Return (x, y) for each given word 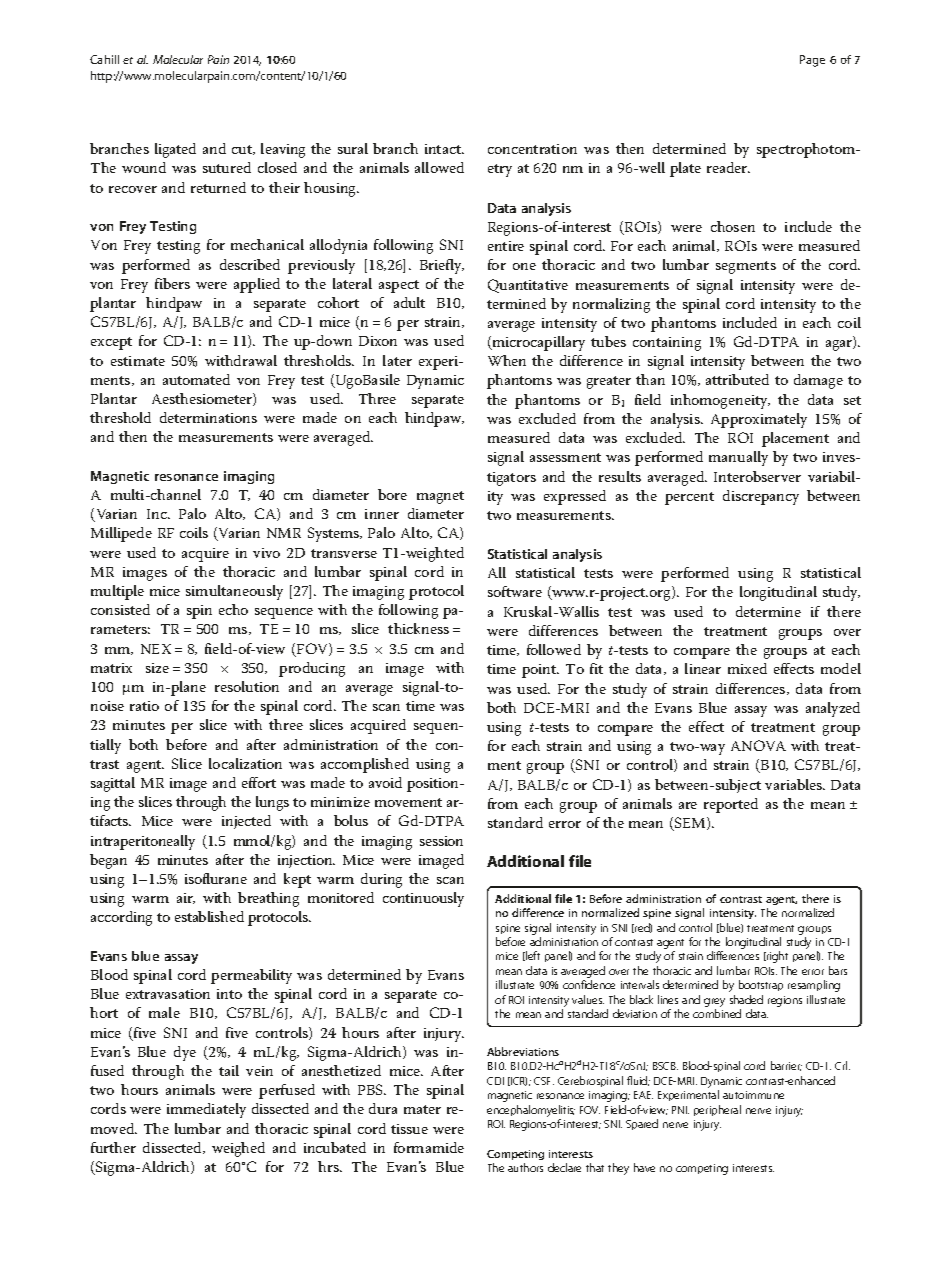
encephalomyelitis (531, 1111)
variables (795, 784)
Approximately (759, 420)
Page (812, 61)
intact (444, 149)
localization (245, 763)
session (441, 841)
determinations (208, 417)
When (507, 360)
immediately (206, 1110)
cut (243, 150)
